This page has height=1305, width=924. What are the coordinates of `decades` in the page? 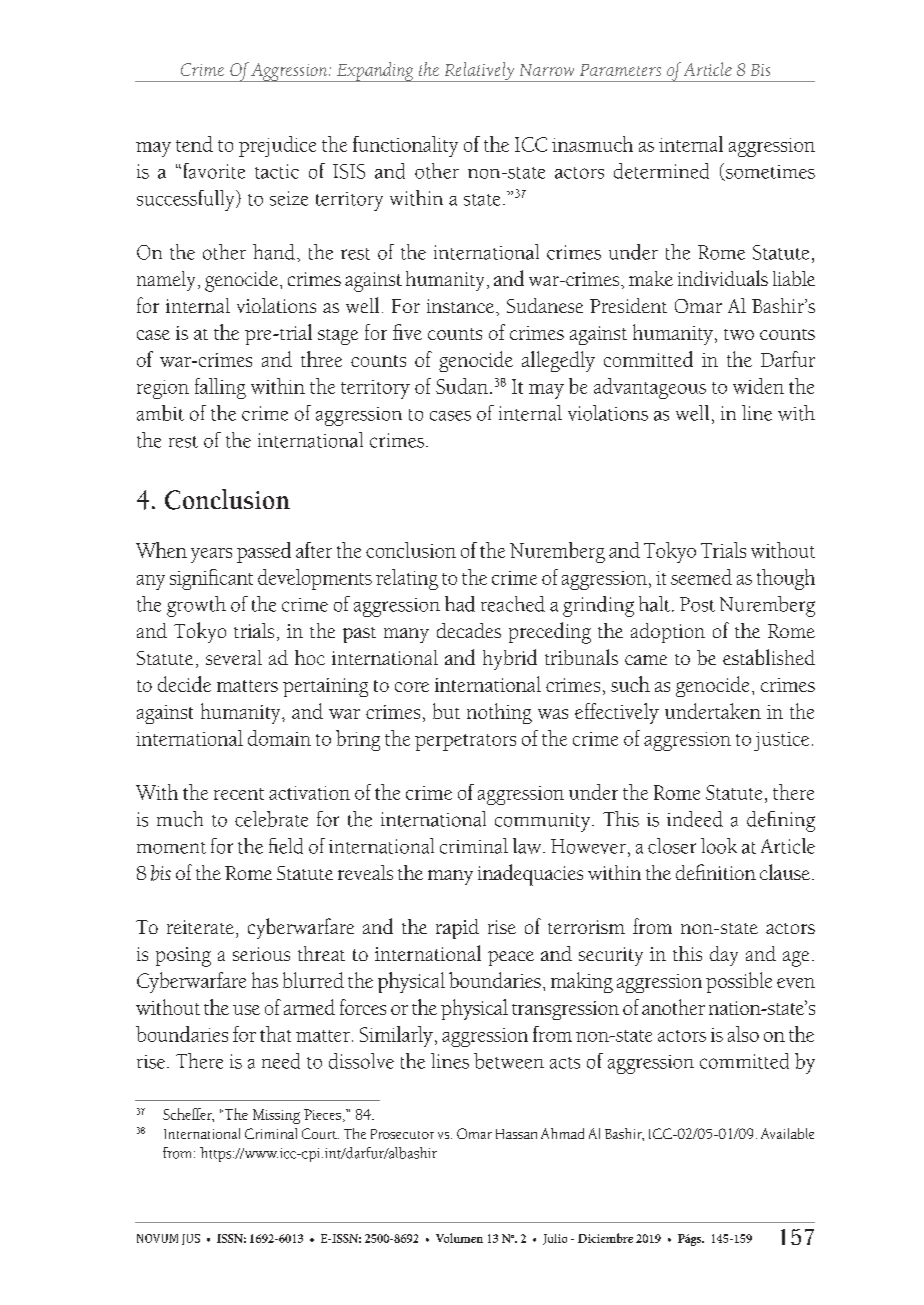 It's located at (469, 630).
